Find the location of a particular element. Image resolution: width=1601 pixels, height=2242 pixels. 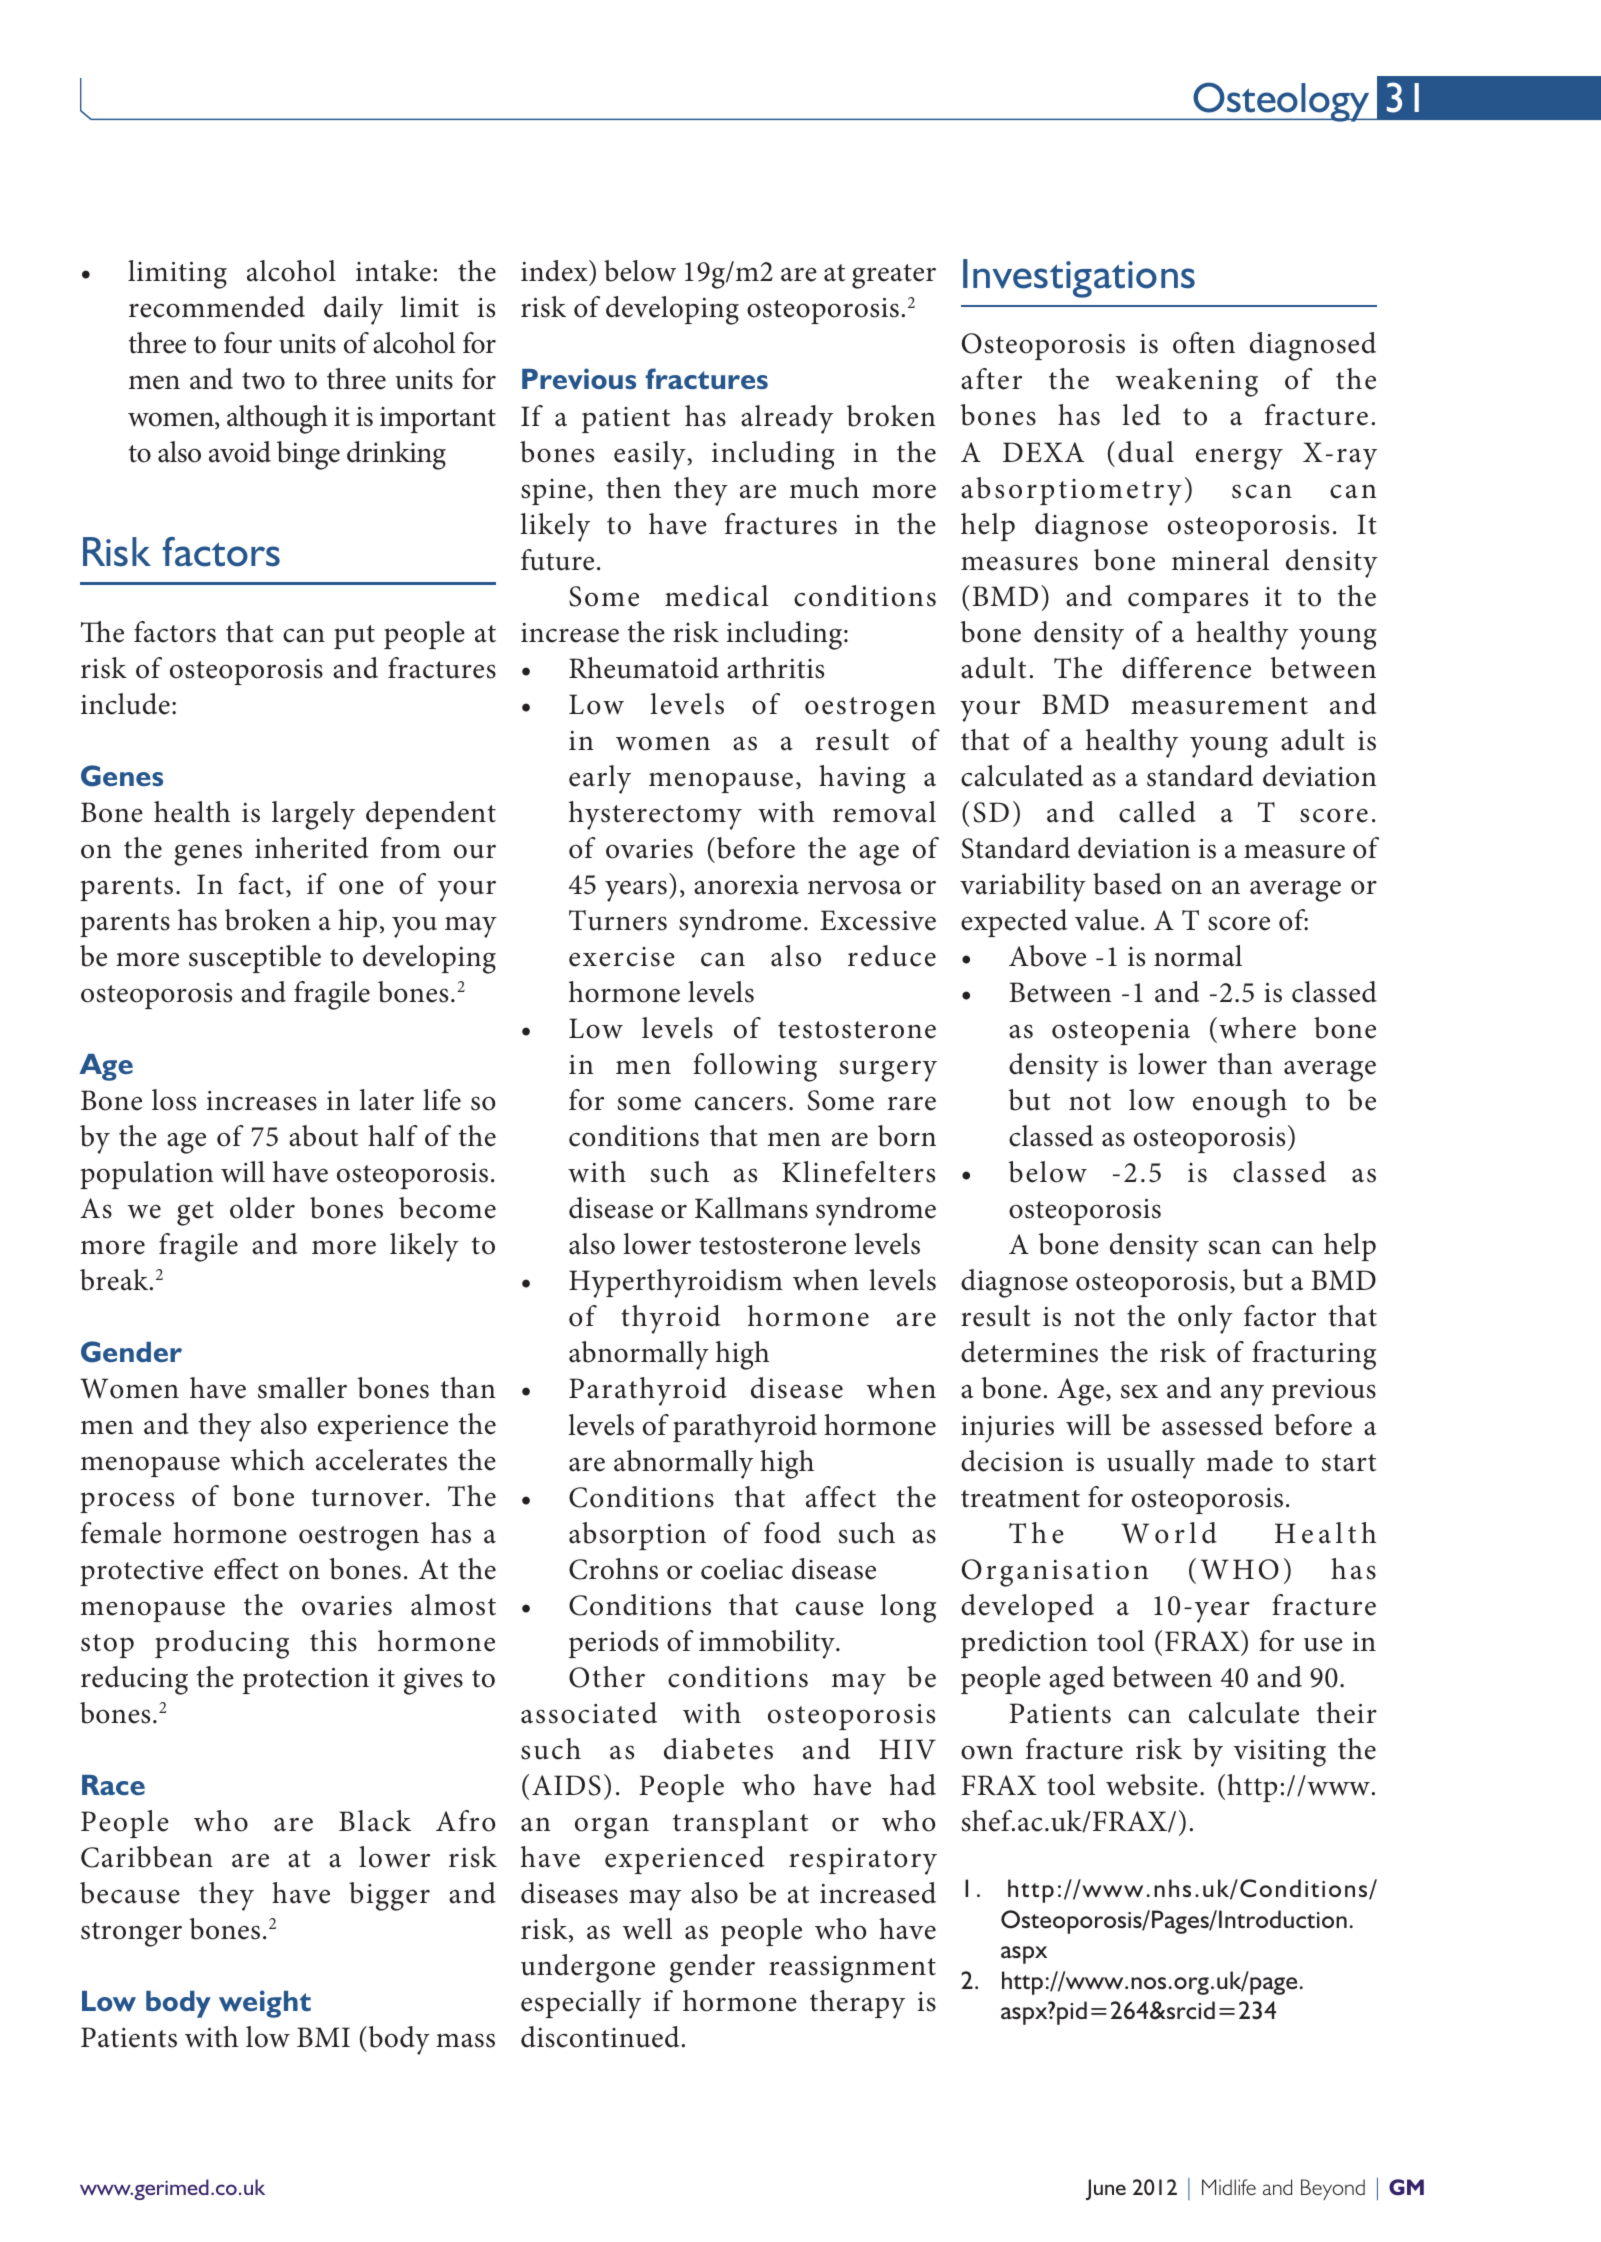

older is located at coordinates (262, 1208).
